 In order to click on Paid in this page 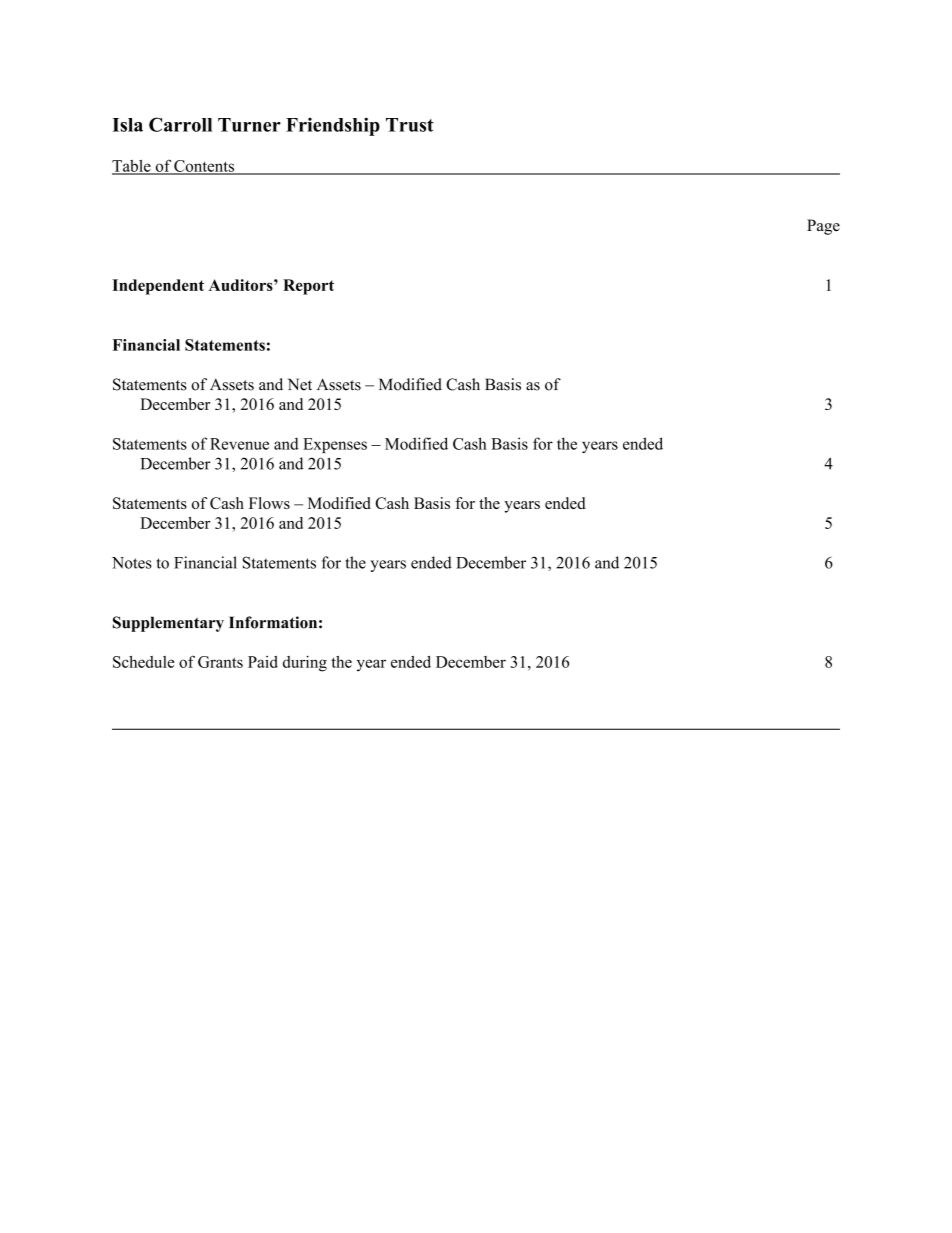, I will do `click(263, 662)`.
